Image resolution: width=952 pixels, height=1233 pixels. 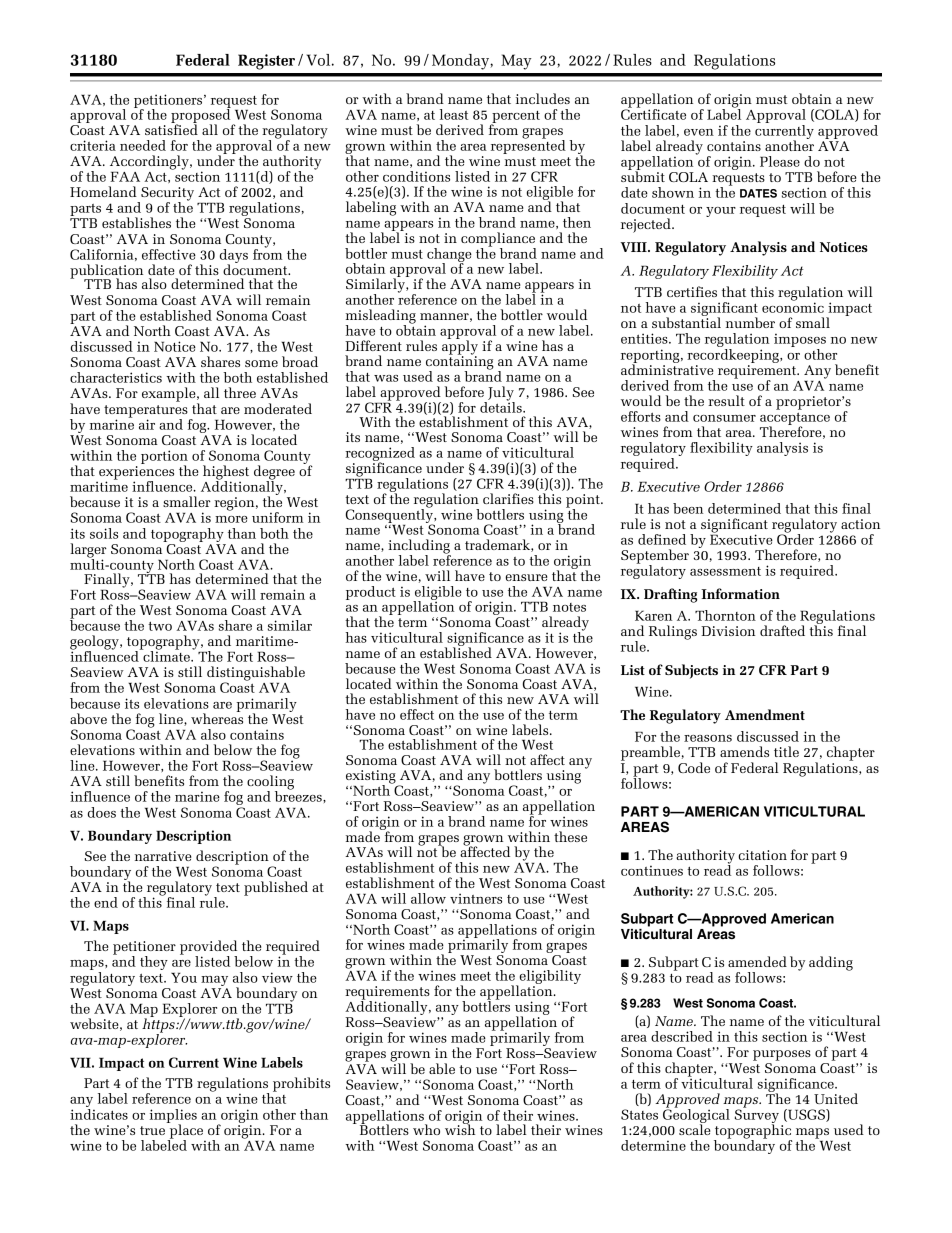 I want to click on ensure, so click(x=527, y=577).
